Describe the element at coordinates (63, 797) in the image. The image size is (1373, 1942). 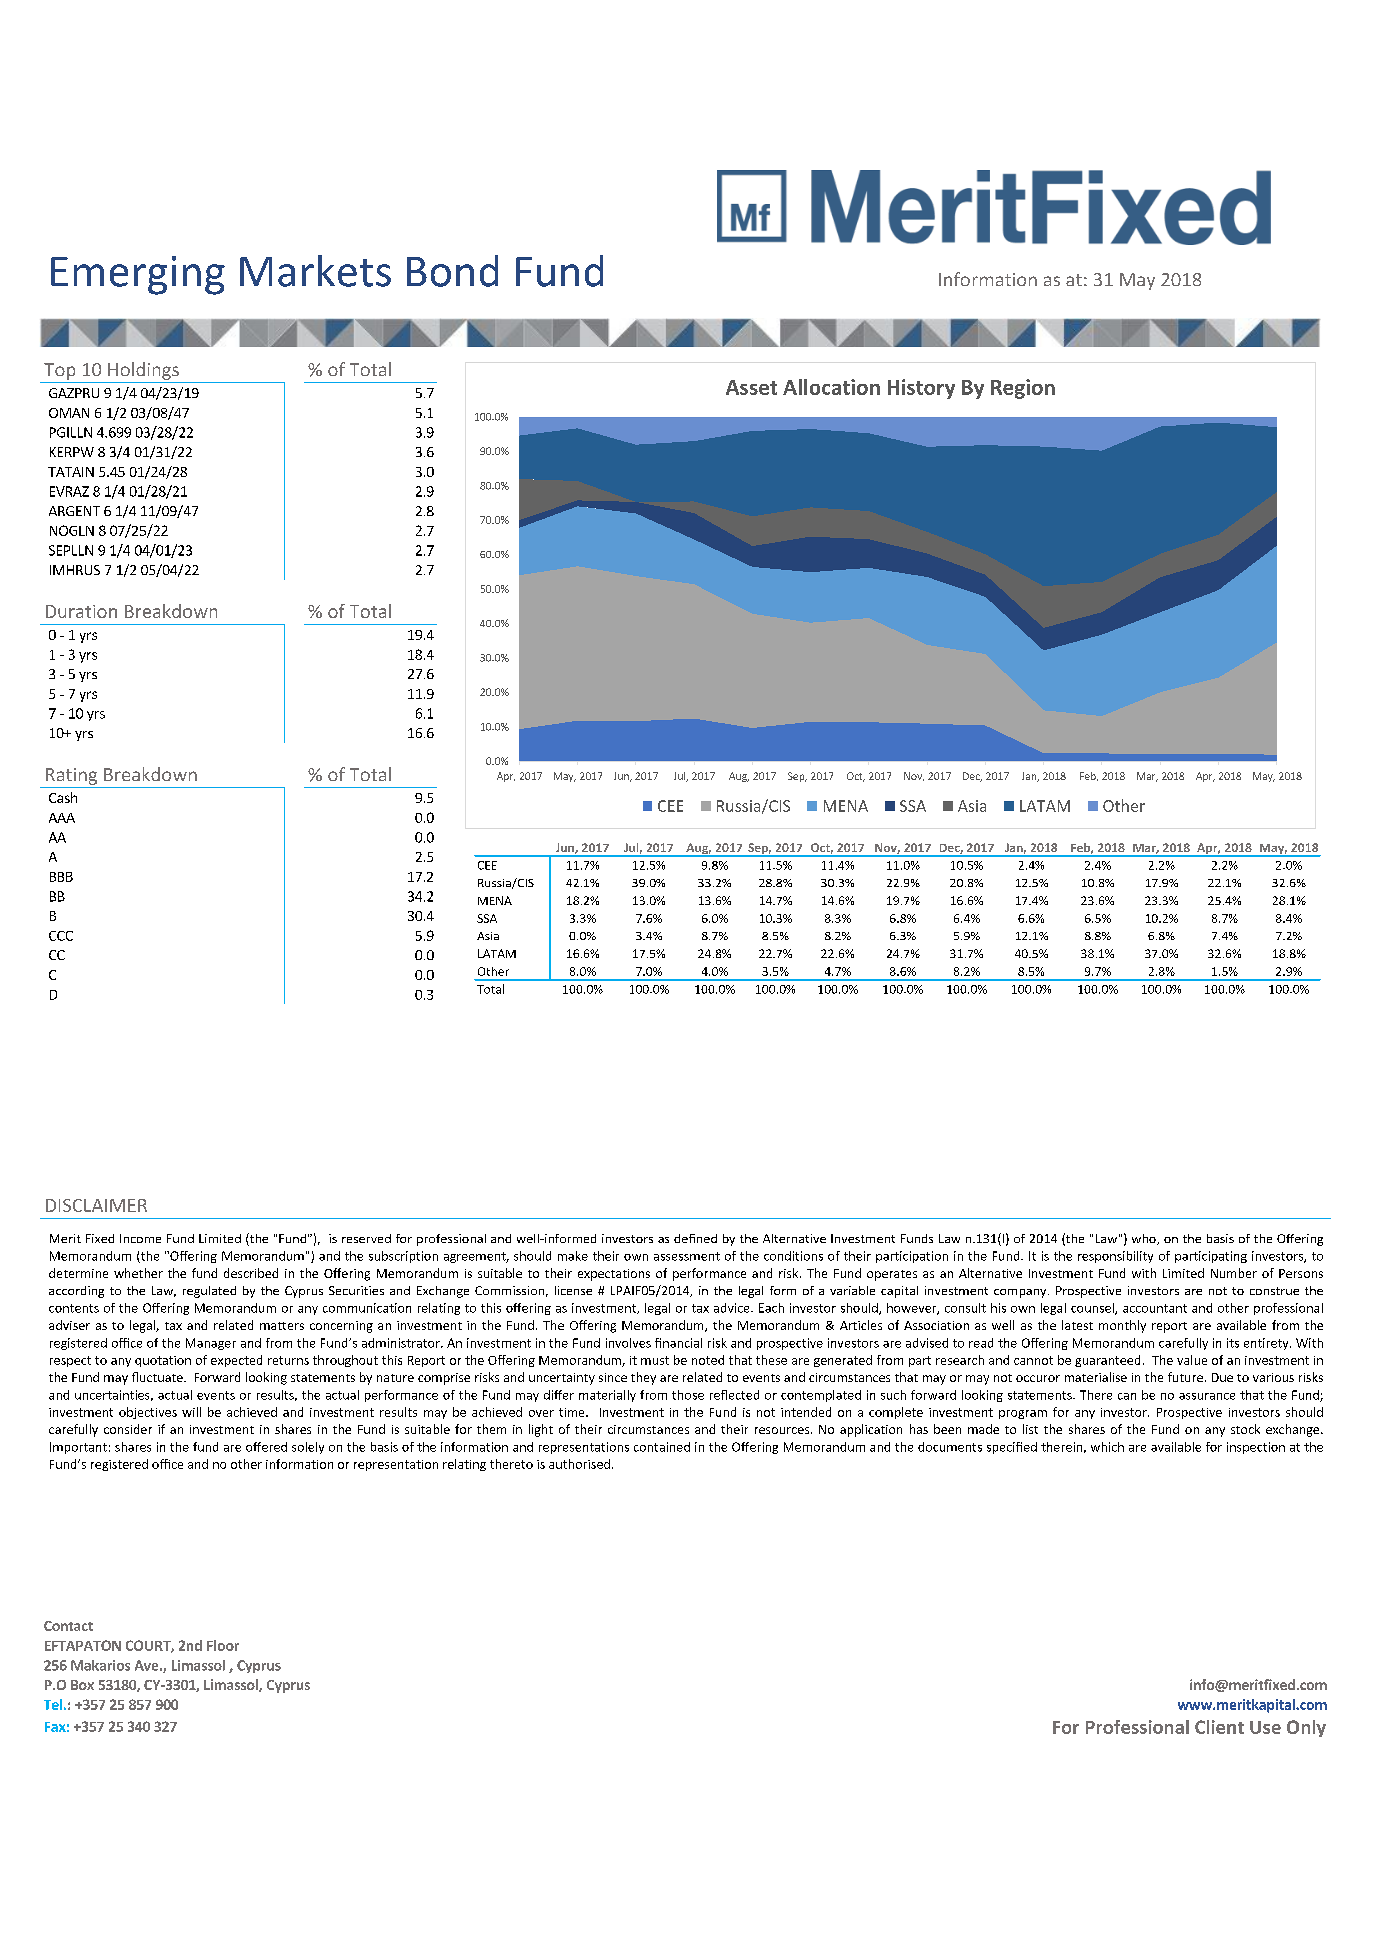
I see `Cash` at that location.
